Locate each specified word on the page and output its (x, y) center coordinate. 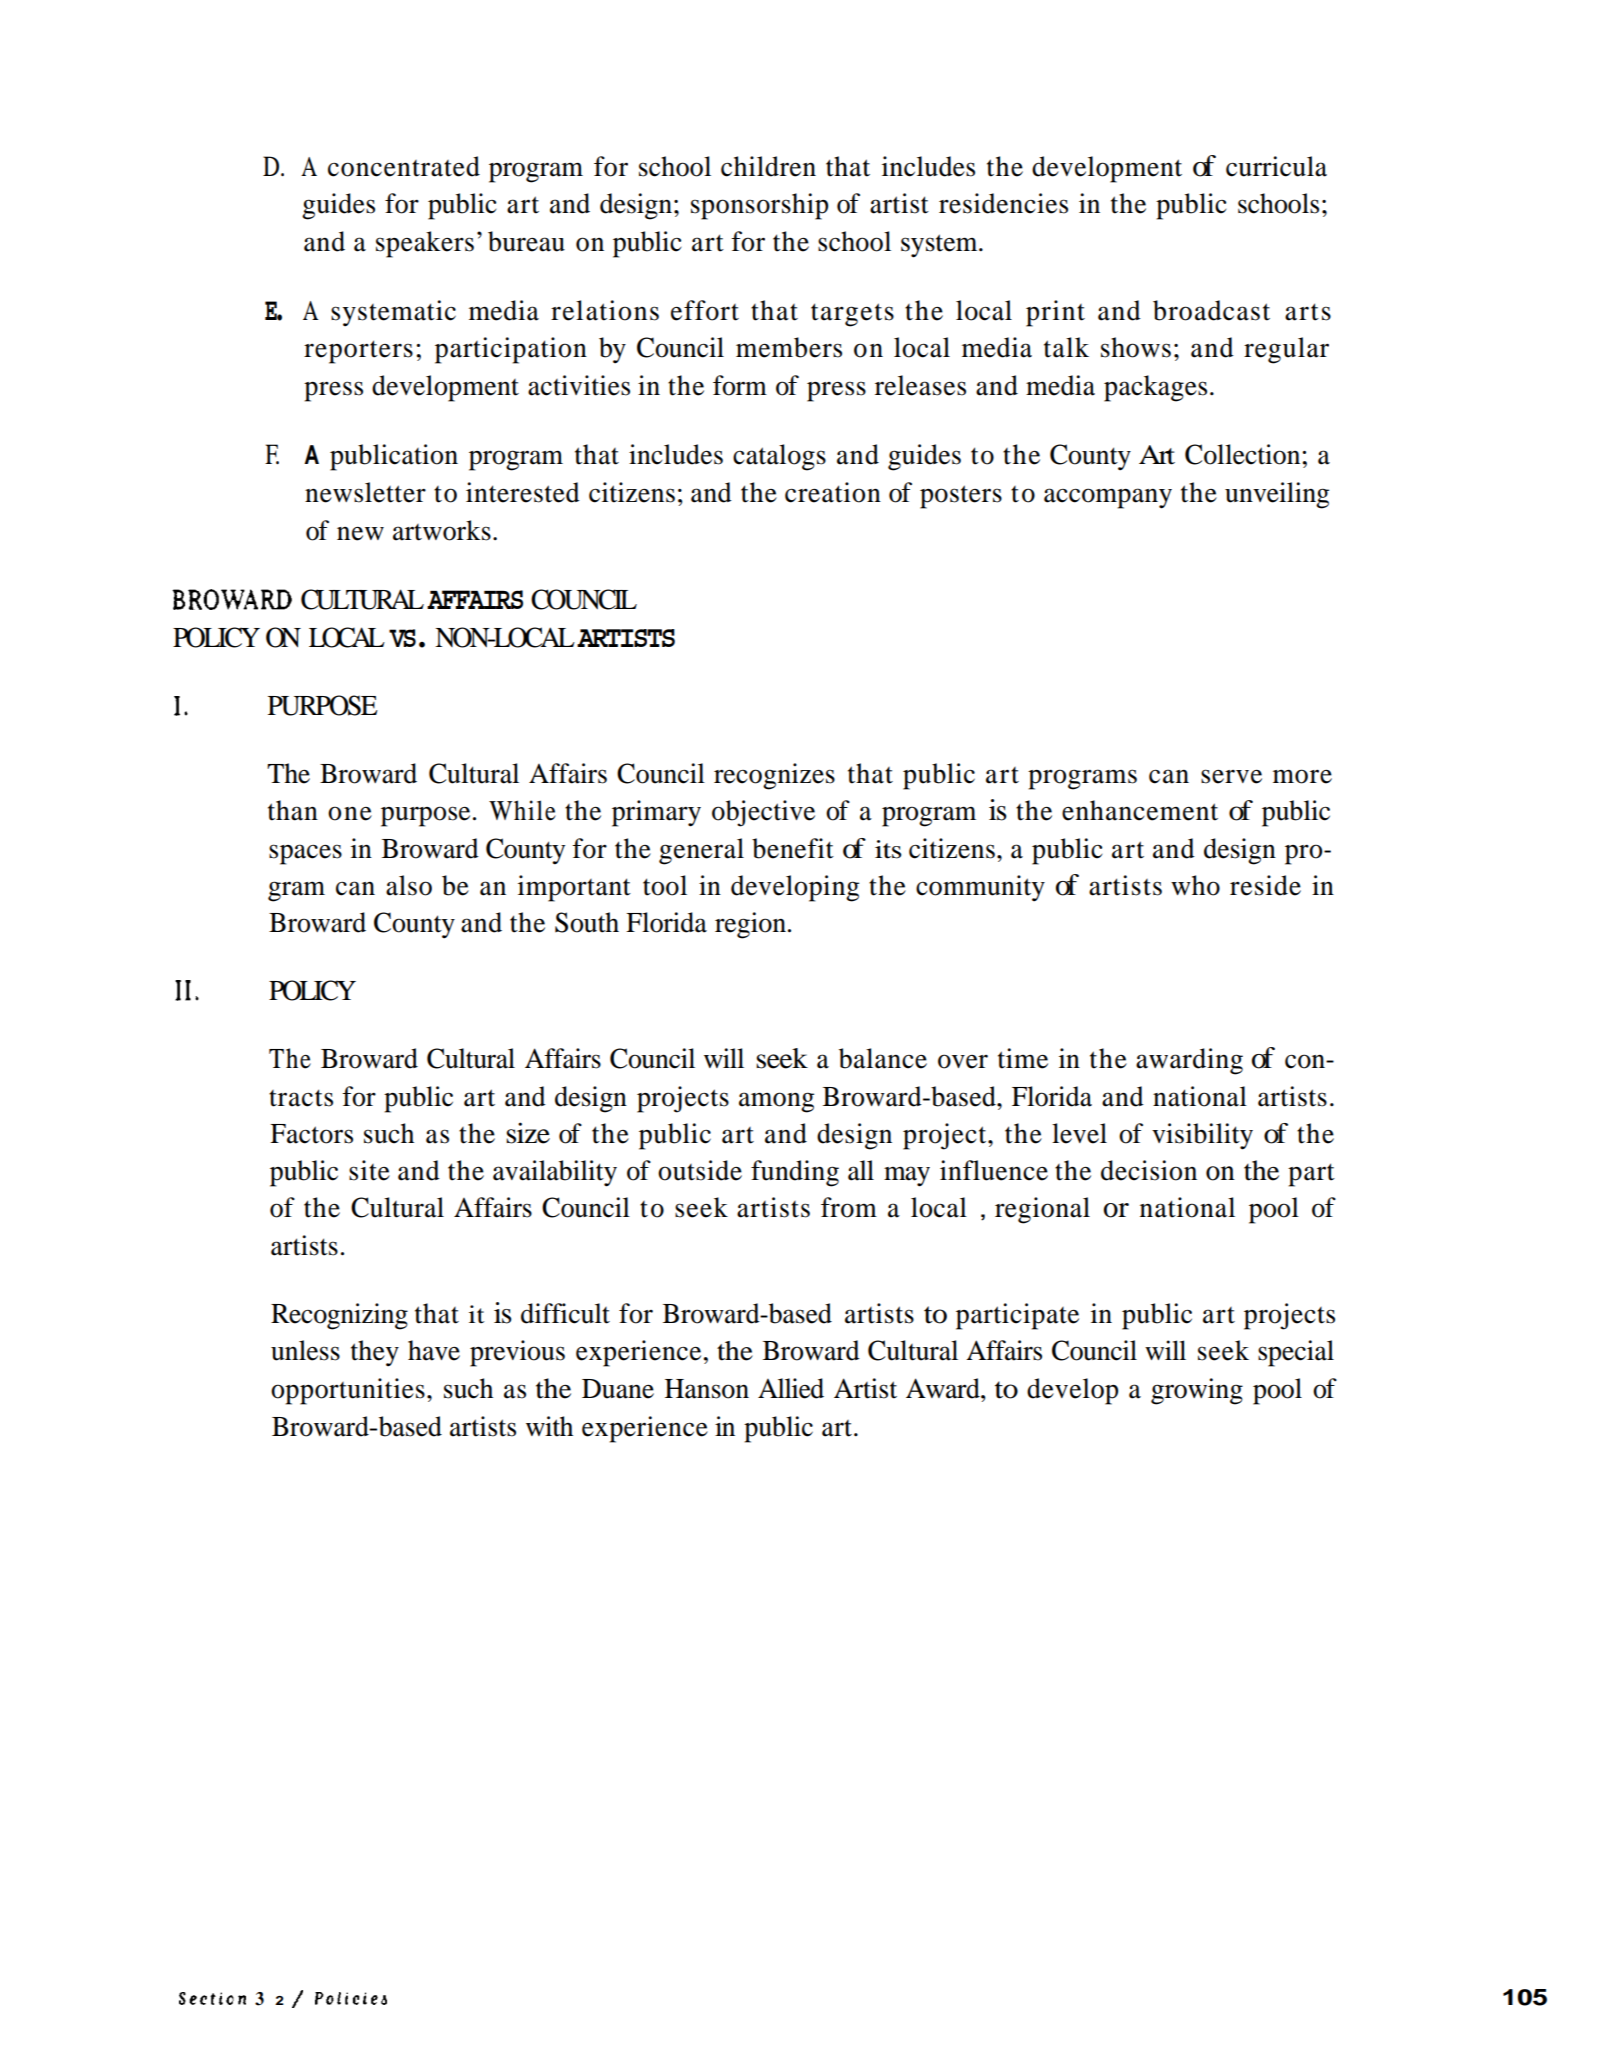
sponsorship (759, 206)
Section (212, 1998)
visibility (1202, 1136)
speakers (425, 244)
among (776, 1102)
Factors (311, 1134)
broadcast (1211, 310)
